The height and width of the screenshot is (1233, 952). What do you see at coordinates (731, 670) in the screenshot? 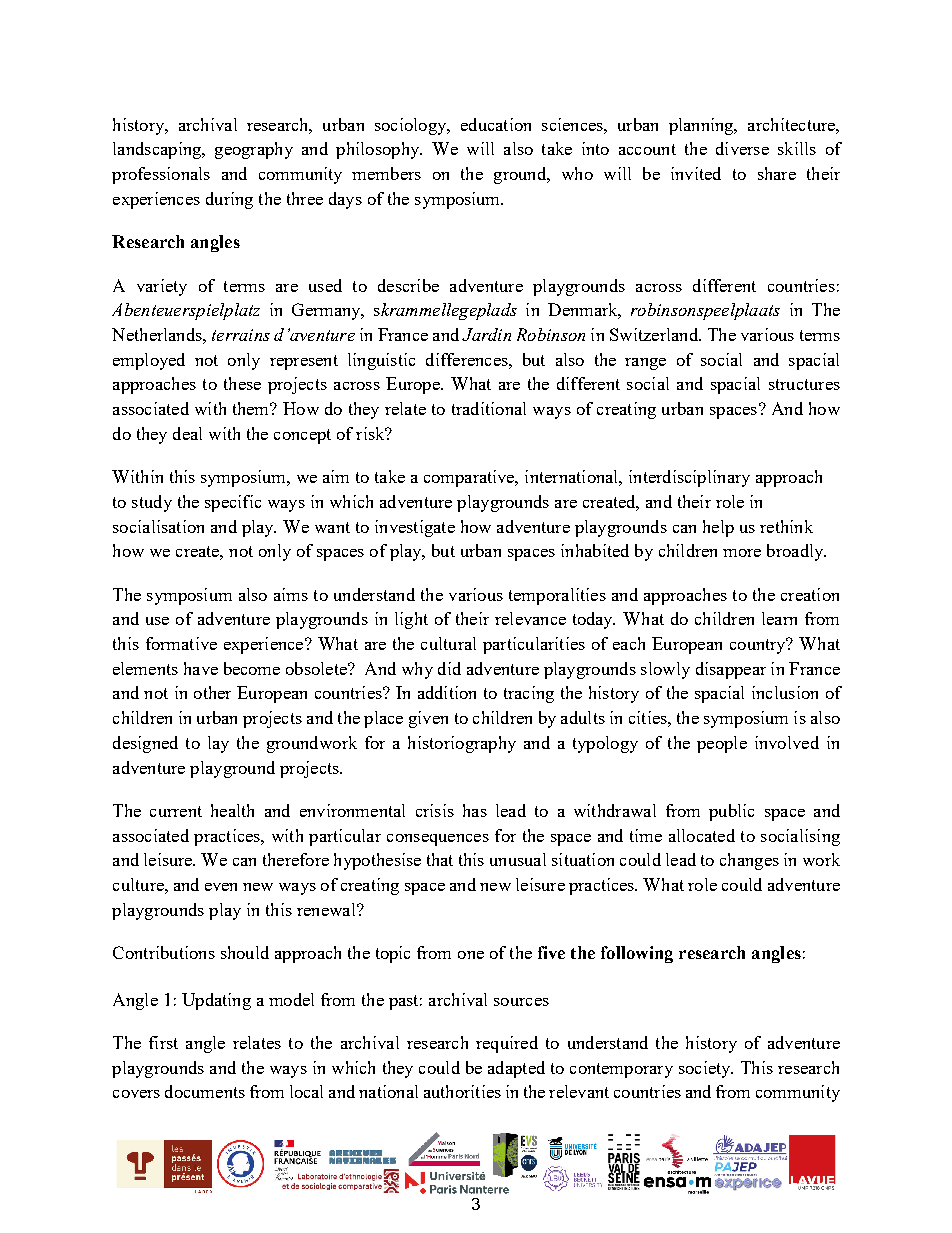
I see `disappear` at bounding box center [731, 670].
